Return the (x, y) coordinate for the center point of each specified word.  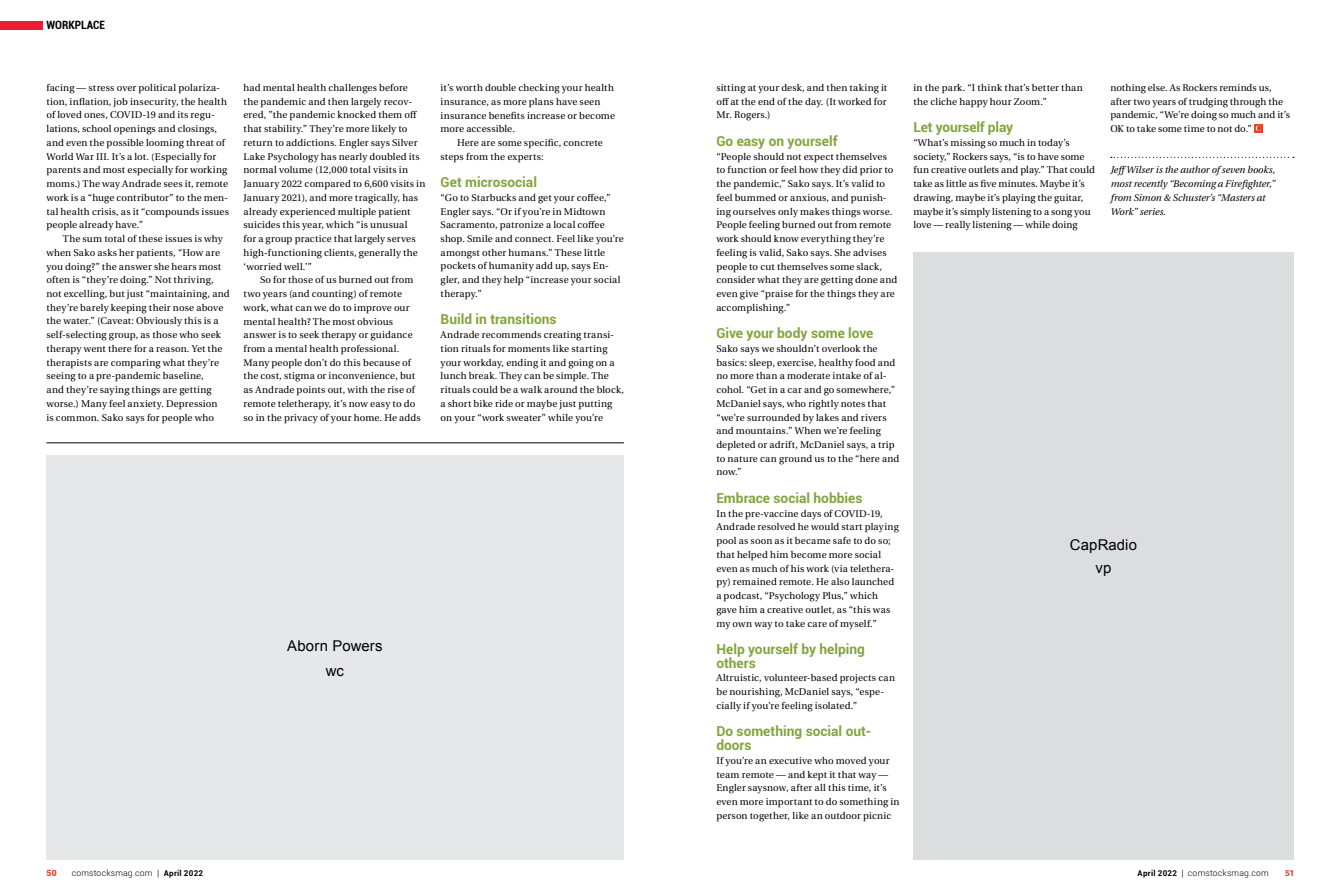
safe (842, 540)
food (865, 362)
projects (858, 679)
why (213, 240)
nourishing (756, 693)
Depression (191, 405)
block (610, 390)
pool (726, 542)
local (564, 224)
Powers (357, 646)
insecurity (154, 103)
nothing (1128, 89)
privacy (301, 419)
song (1061, 214)
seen (590, 102)
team (728, 775)
